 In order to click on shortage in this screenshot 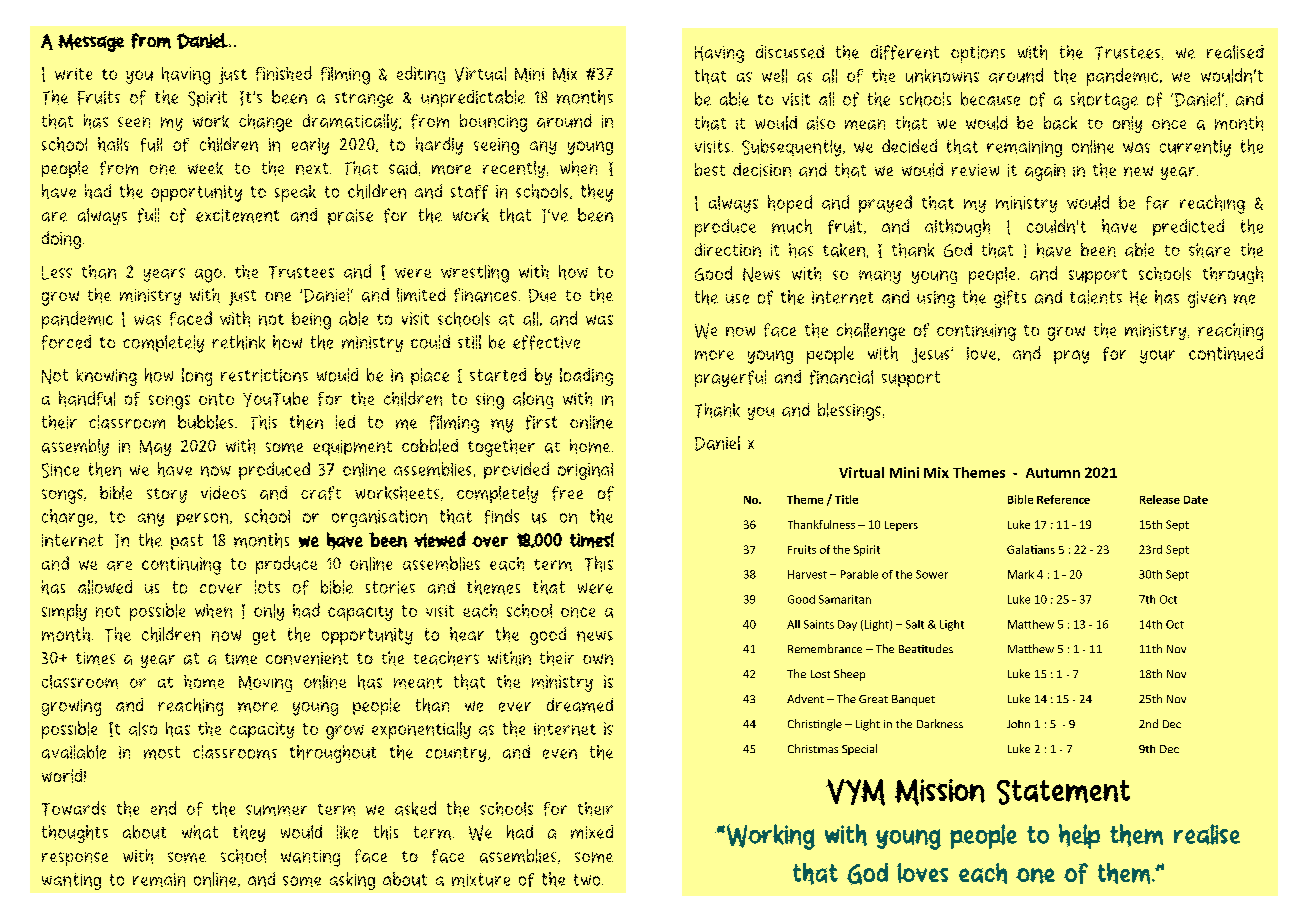, I will do `click(1104, 101)`.
